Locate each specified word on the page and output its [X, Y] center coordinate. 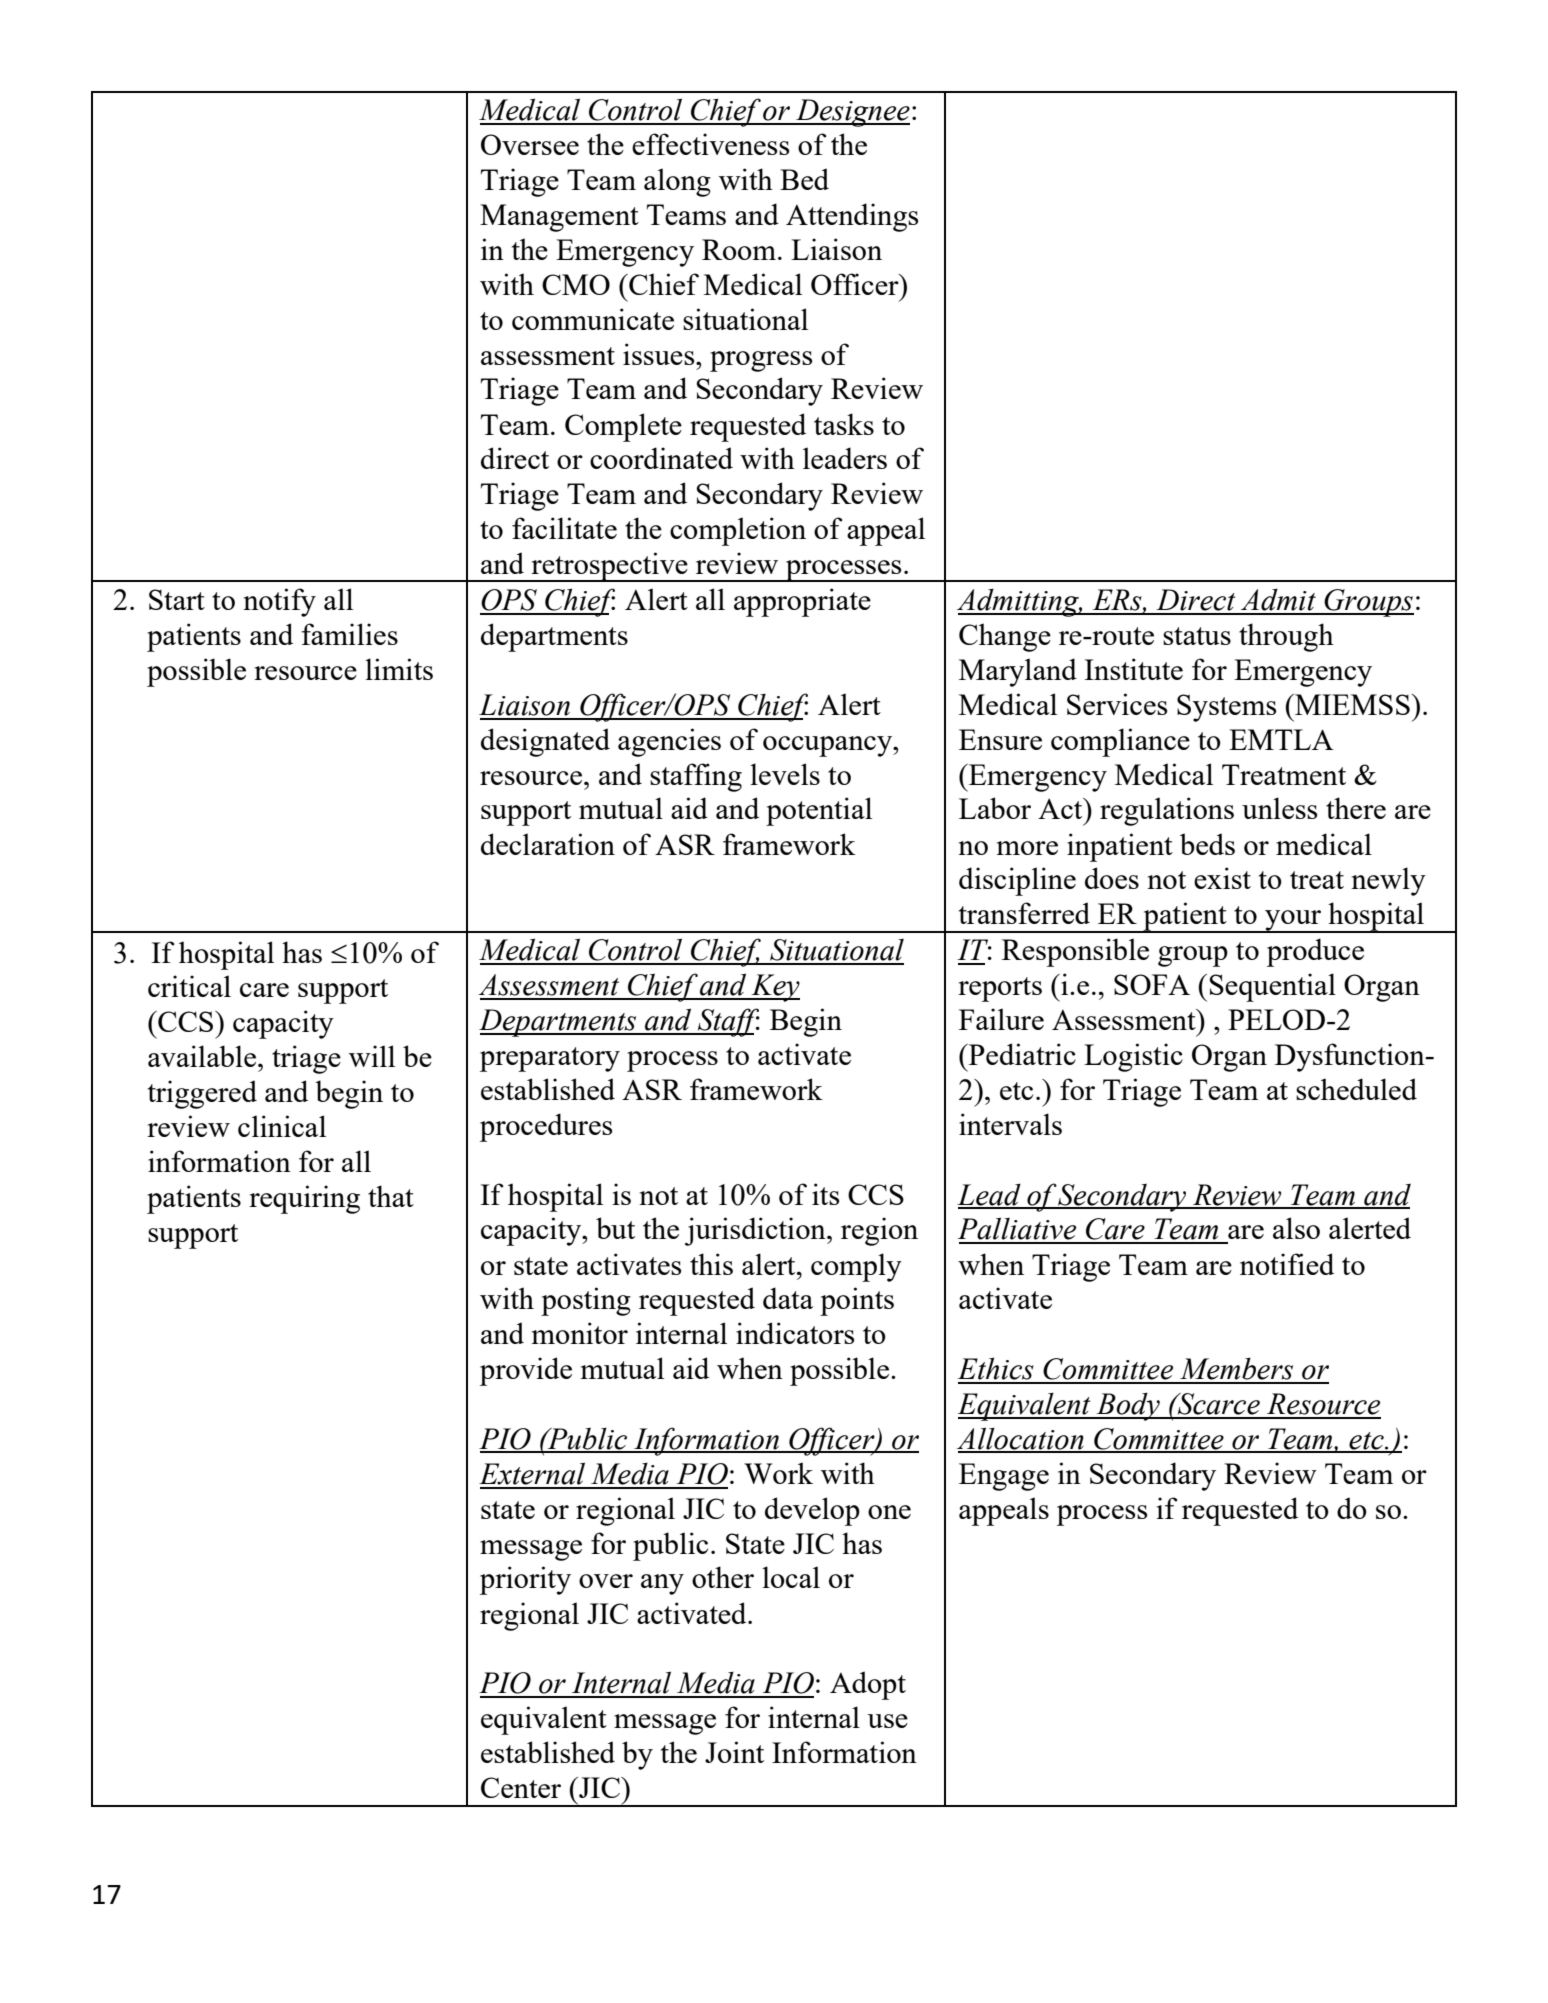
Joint [734, 1752]
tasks [844, 424]
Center [521, 1787]
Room [739, 249]
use [887, 1721]
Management [559, 218]
